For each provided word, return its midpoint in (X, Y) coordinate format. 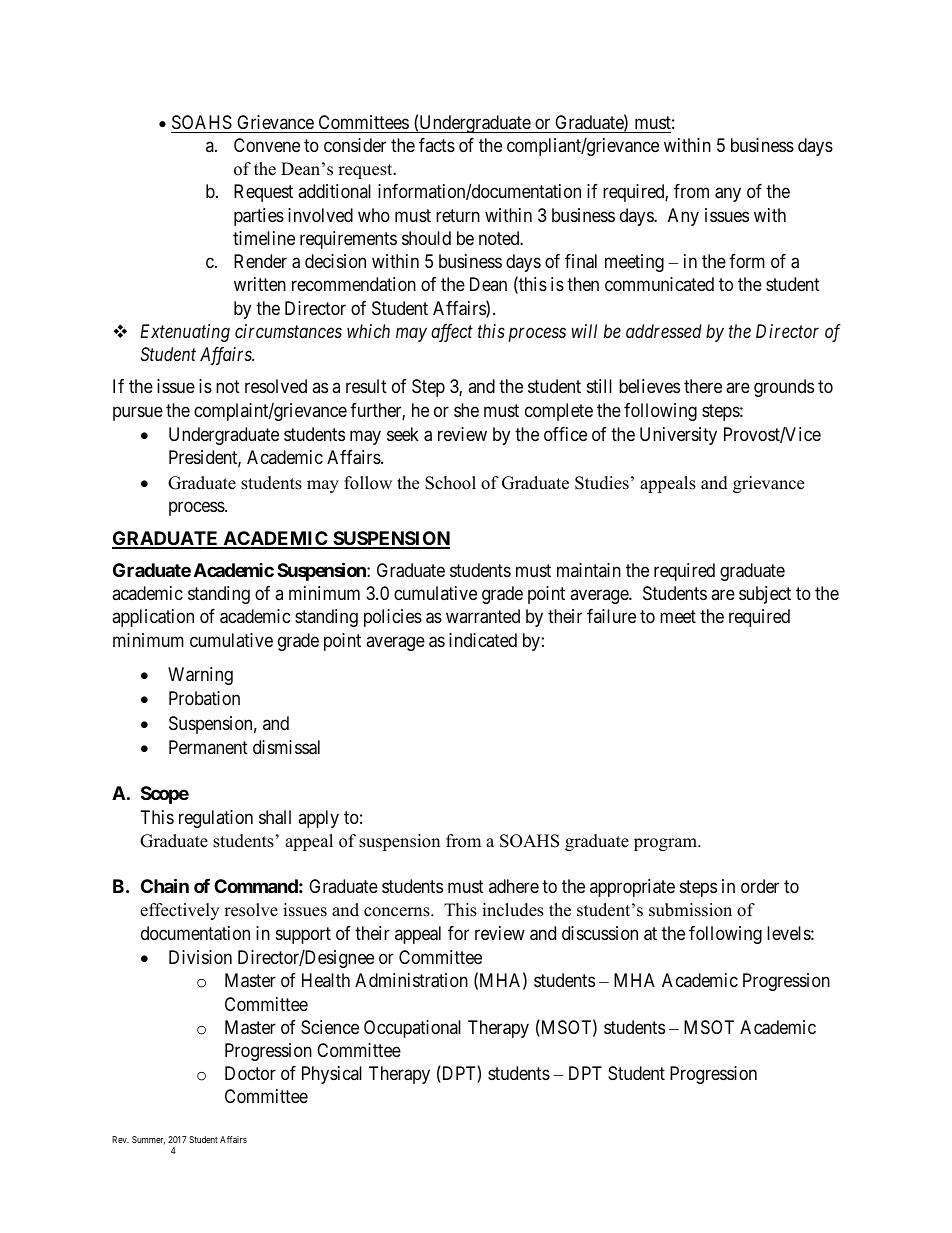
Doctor (250, 1073)
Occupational (412, 1029)
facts (437, 145)
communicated (659, 284)
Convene (267, 145)
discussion (600, 933)
